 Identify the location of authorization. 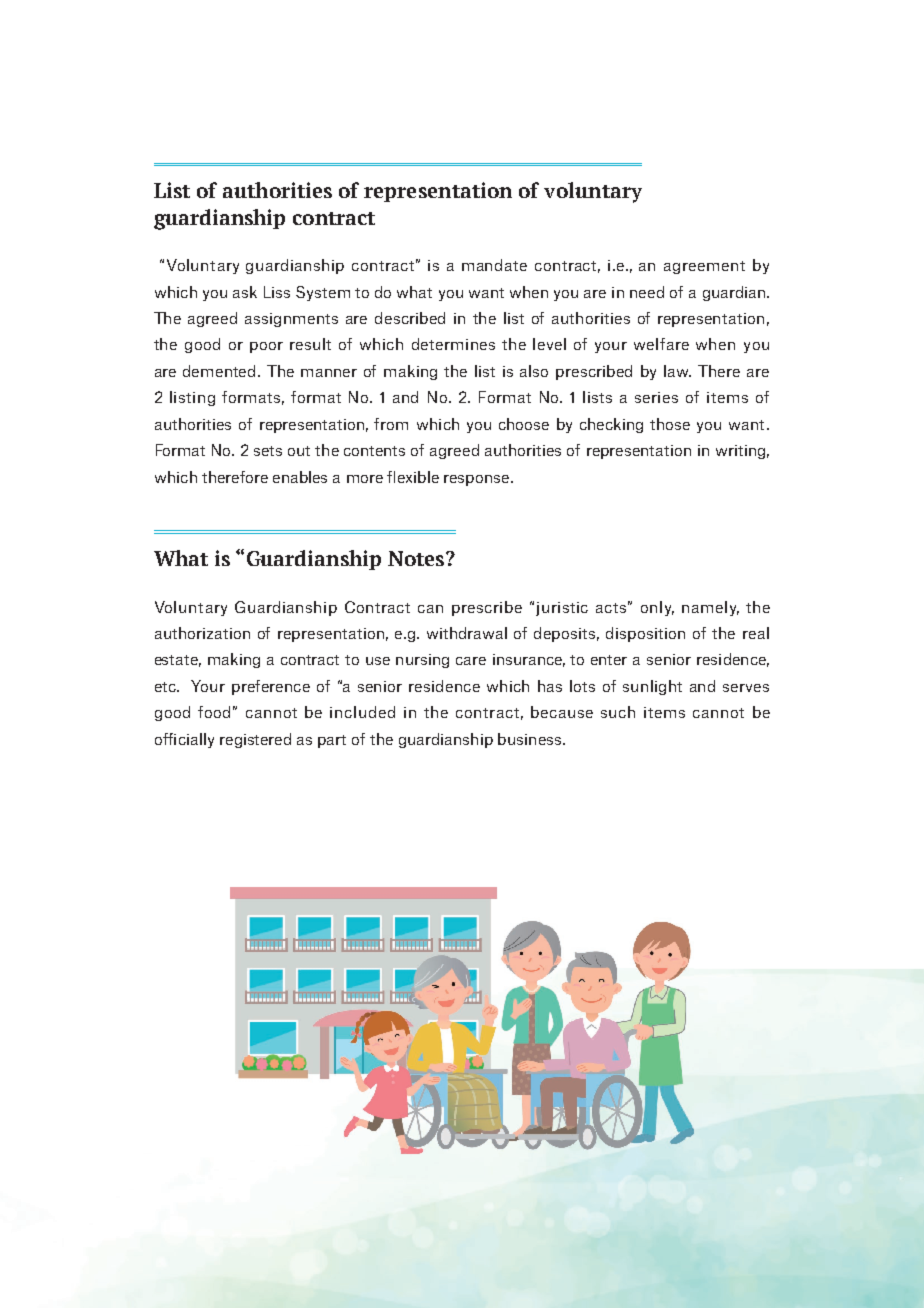
(202, 633).
